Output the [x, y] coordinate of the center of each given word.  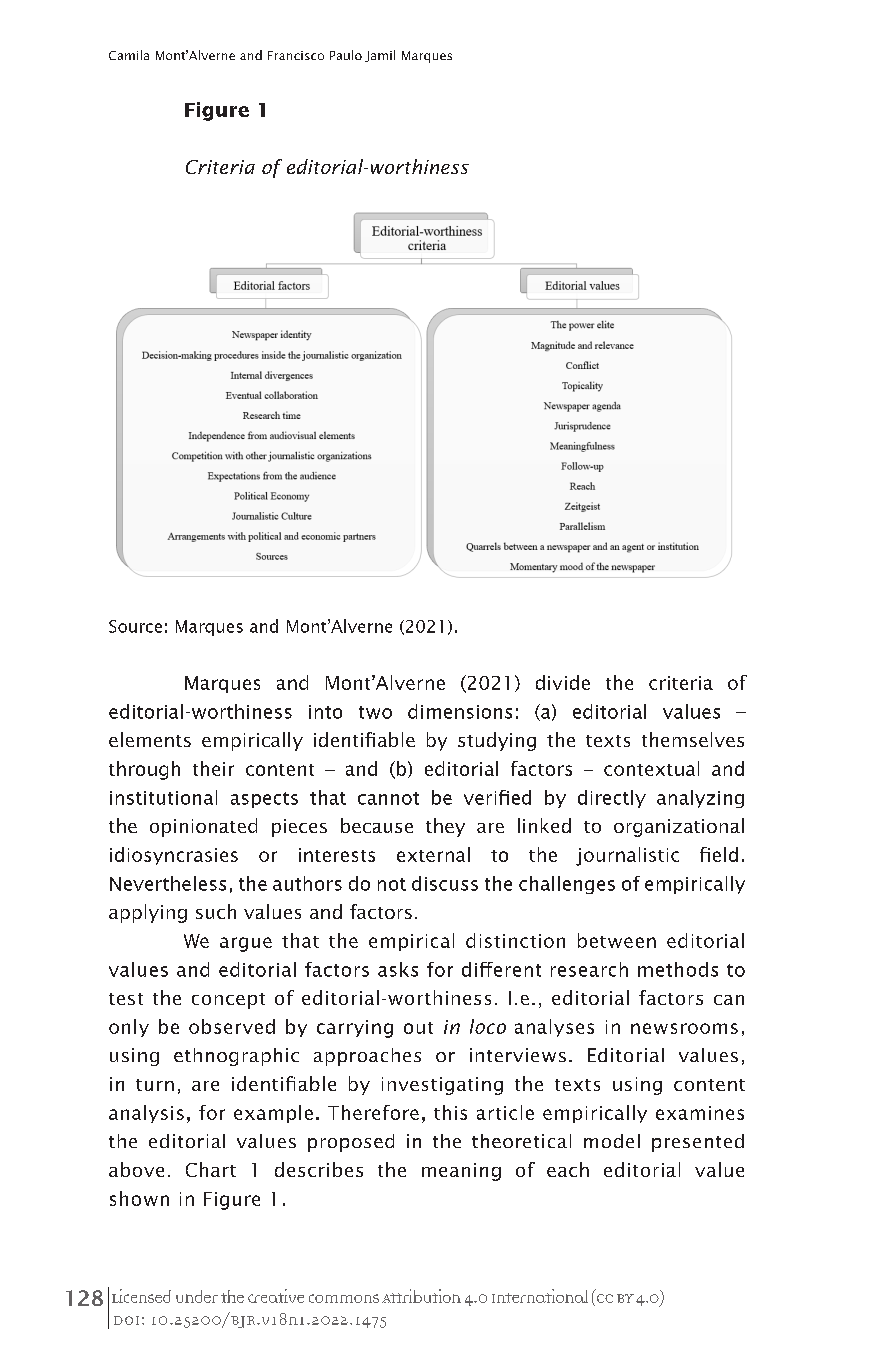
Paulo [346, 55]
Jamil [380, 56]
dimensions [460, 711]
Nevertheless [168, 883]
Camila [129, 55]
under [197, 1296]
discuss [445, 883]
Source [135, 626]
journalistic [627, 856]
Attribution [421, 1296]
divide [563, 682]
